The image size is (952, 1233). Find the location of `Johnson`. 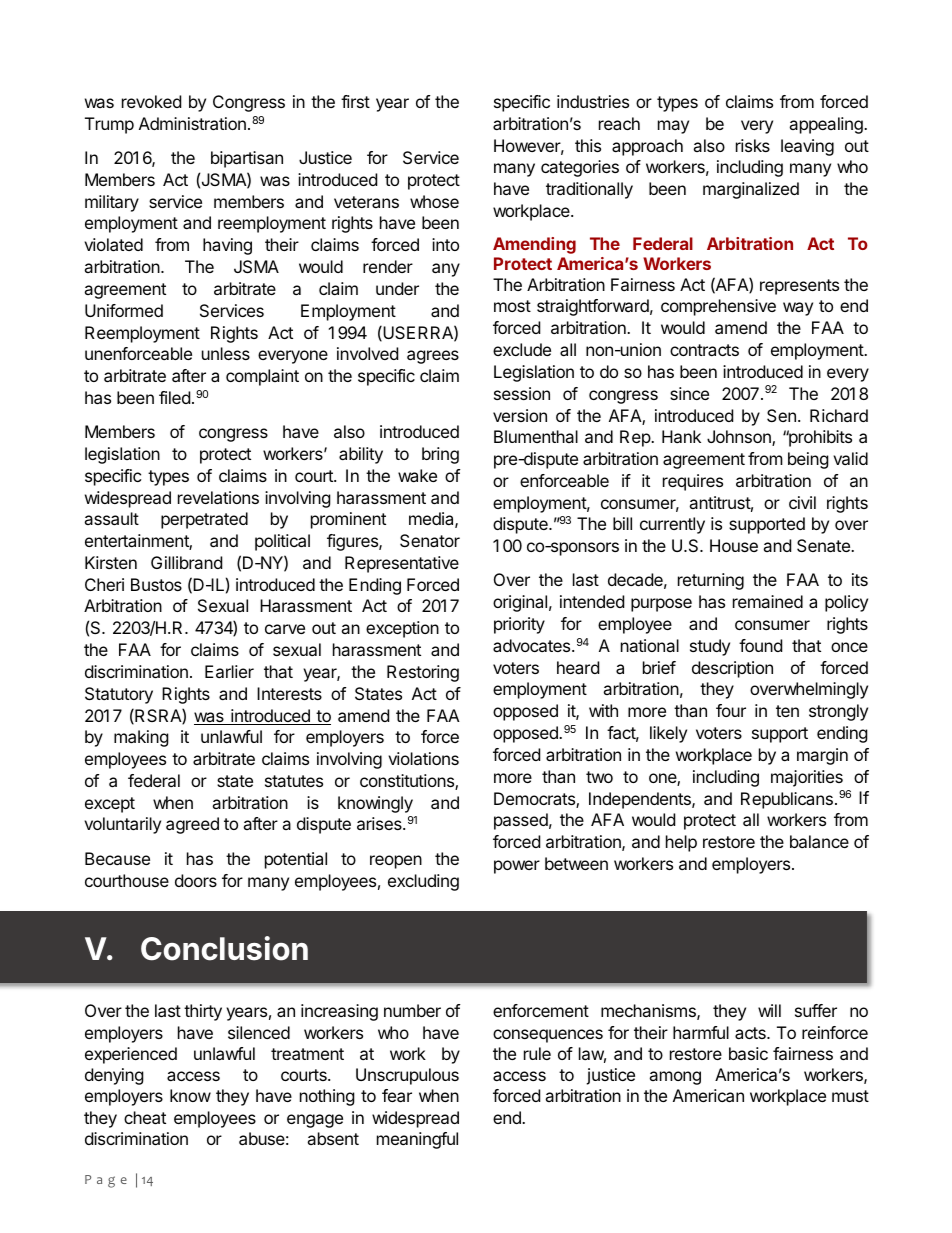

Johnson is located at coordinates (740, 438).
